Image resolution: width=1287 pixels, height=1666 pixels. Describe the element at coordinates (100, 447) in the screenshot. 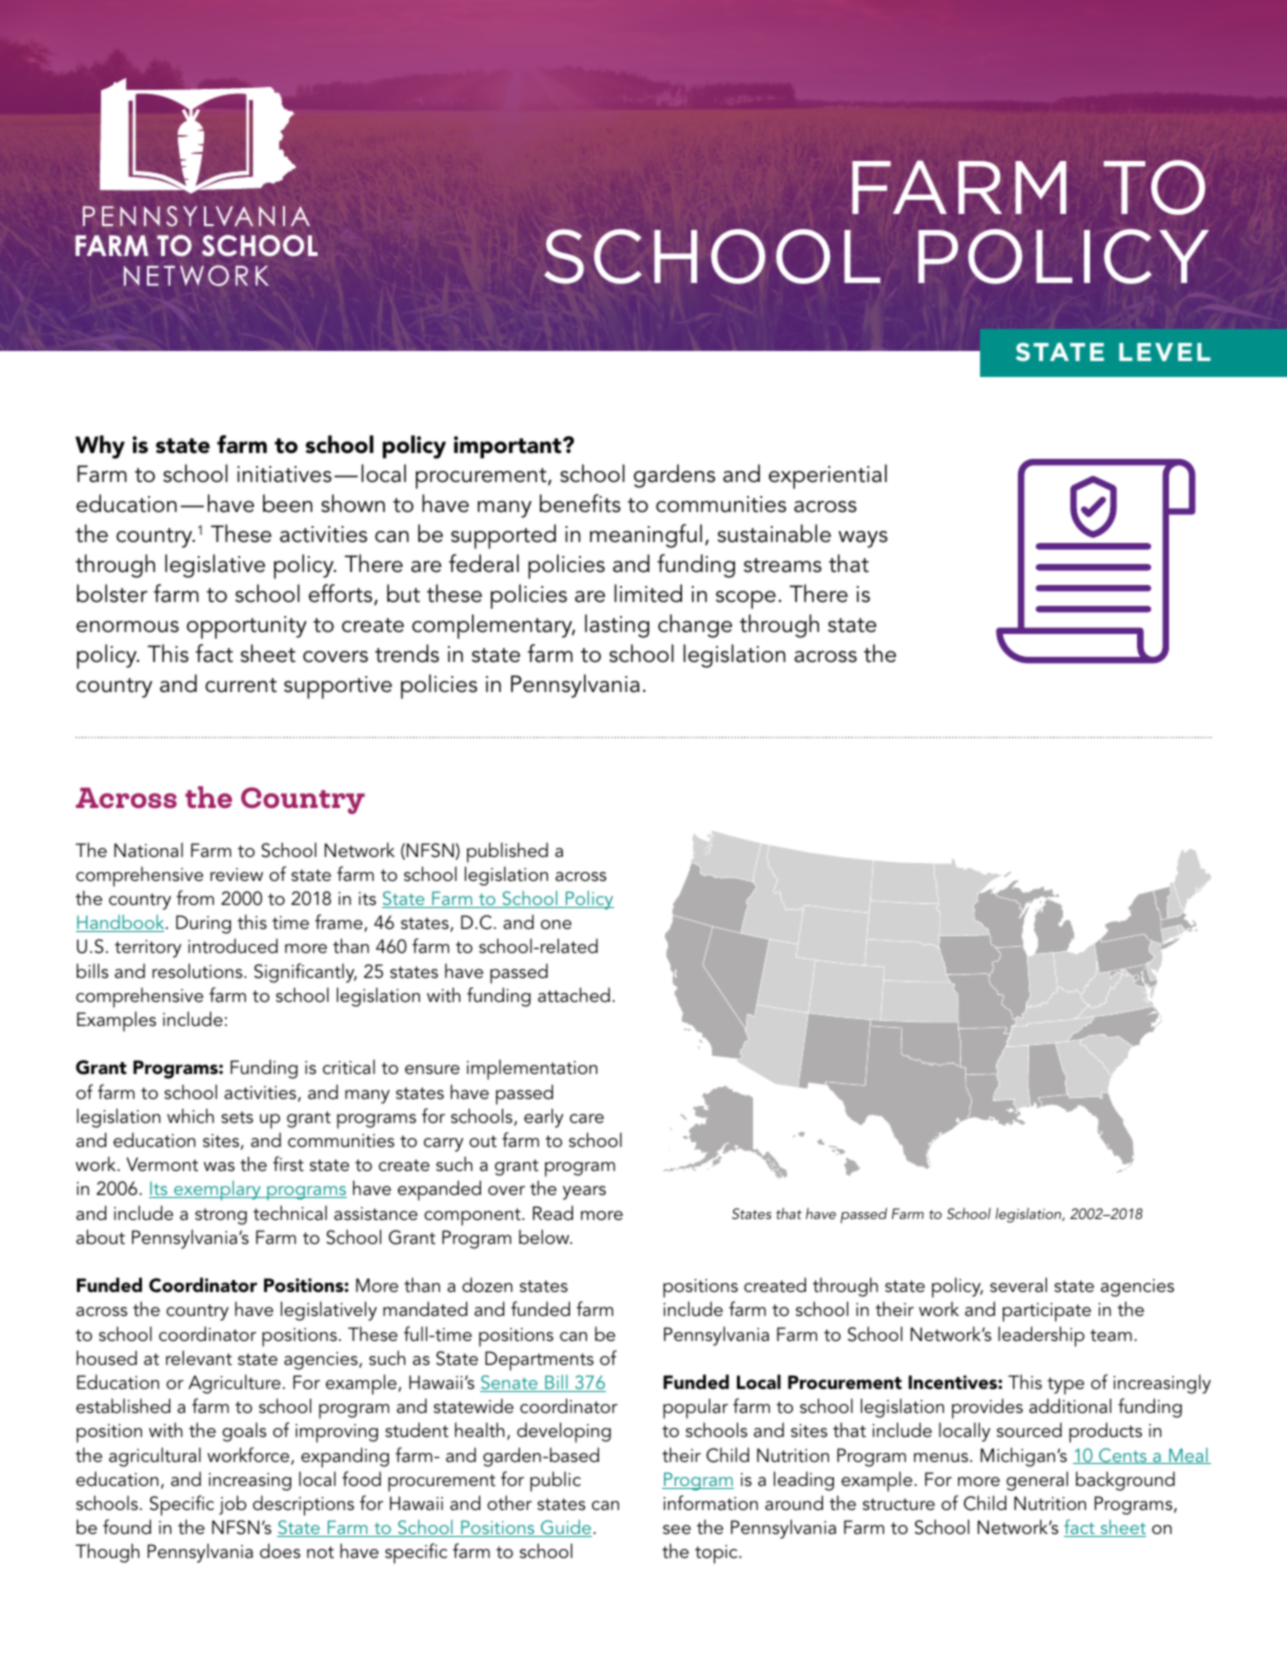

I see `Why` at that location.
